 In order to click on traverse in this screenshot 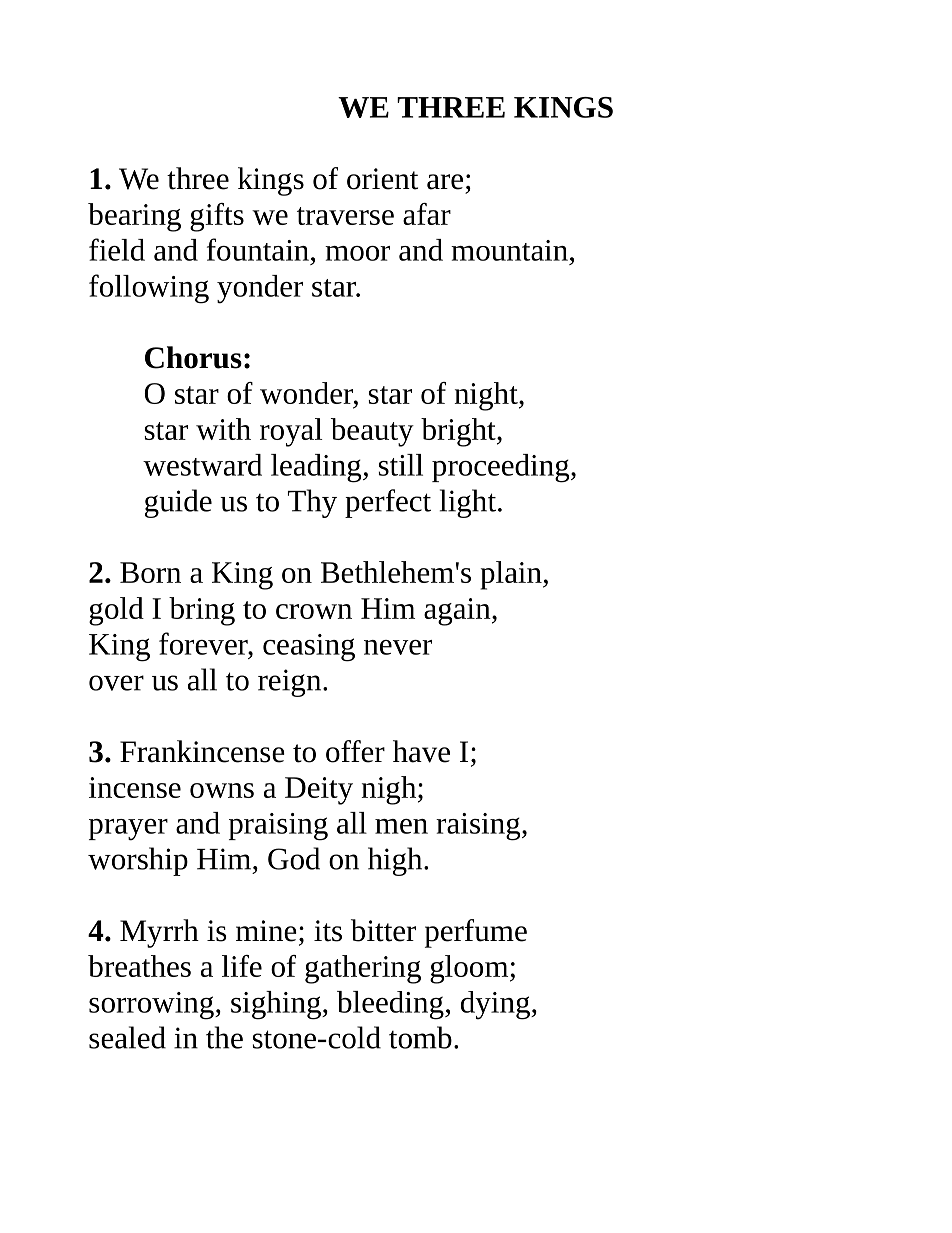, I will do `click(345, 216)`.
